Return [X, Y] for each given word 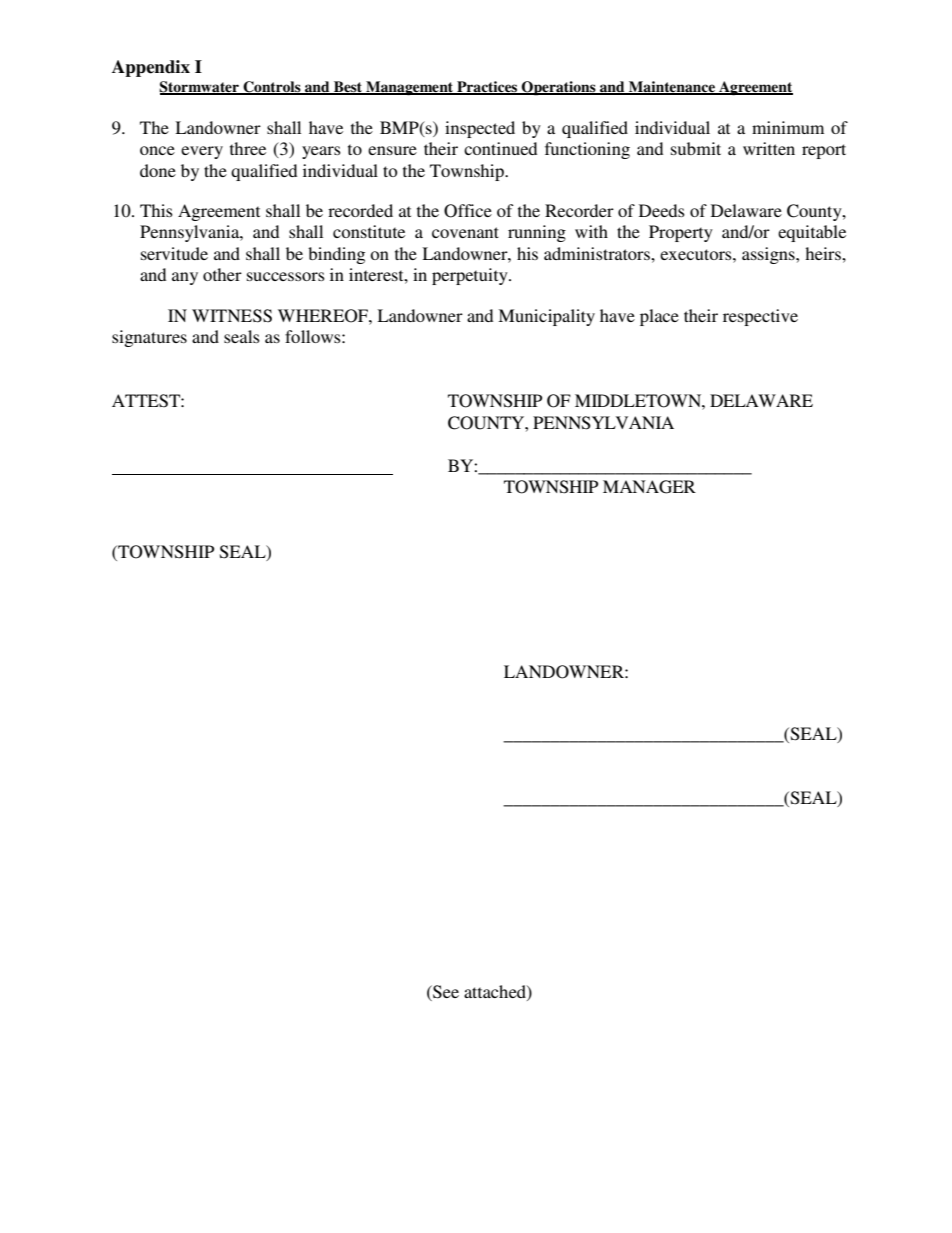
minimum [788, 127]
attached [496, 991]
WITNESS [232, 316]
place [659, 317]
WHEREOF [324, 316]
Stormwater [200, 88]
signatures [149, 338]
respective [760, 317]
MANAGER [649, 487]
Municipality [546, 317]
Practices [487, 88]
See [445, 992]
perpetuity [471, 276]
